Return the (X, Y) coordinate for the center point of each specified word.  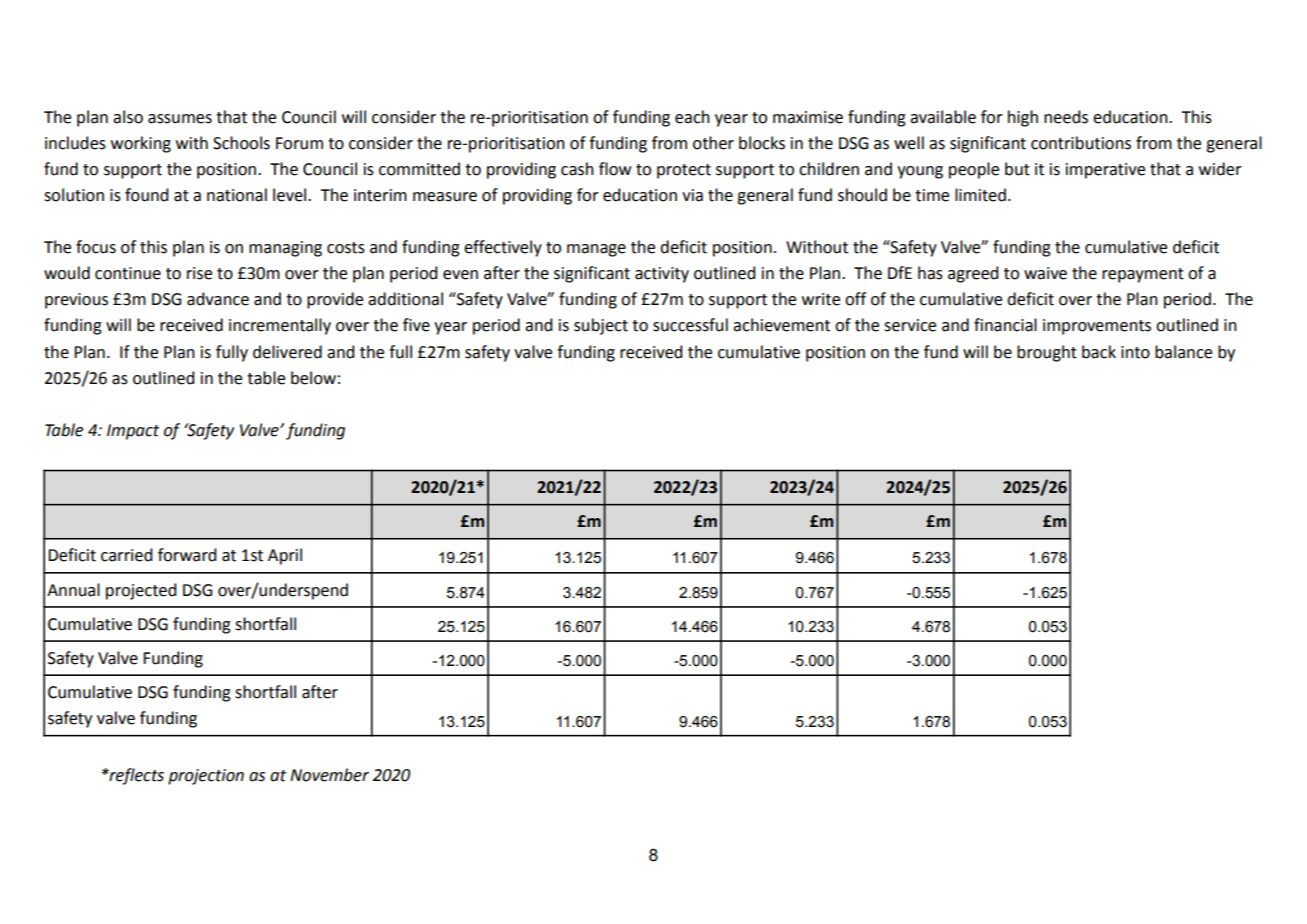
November (329, 775)
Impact (133, 432)
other (713, 143)
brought (1047, 353)
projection (206, 777)
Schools (241, 143)
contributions (1081, 143)
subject (601, 326)
